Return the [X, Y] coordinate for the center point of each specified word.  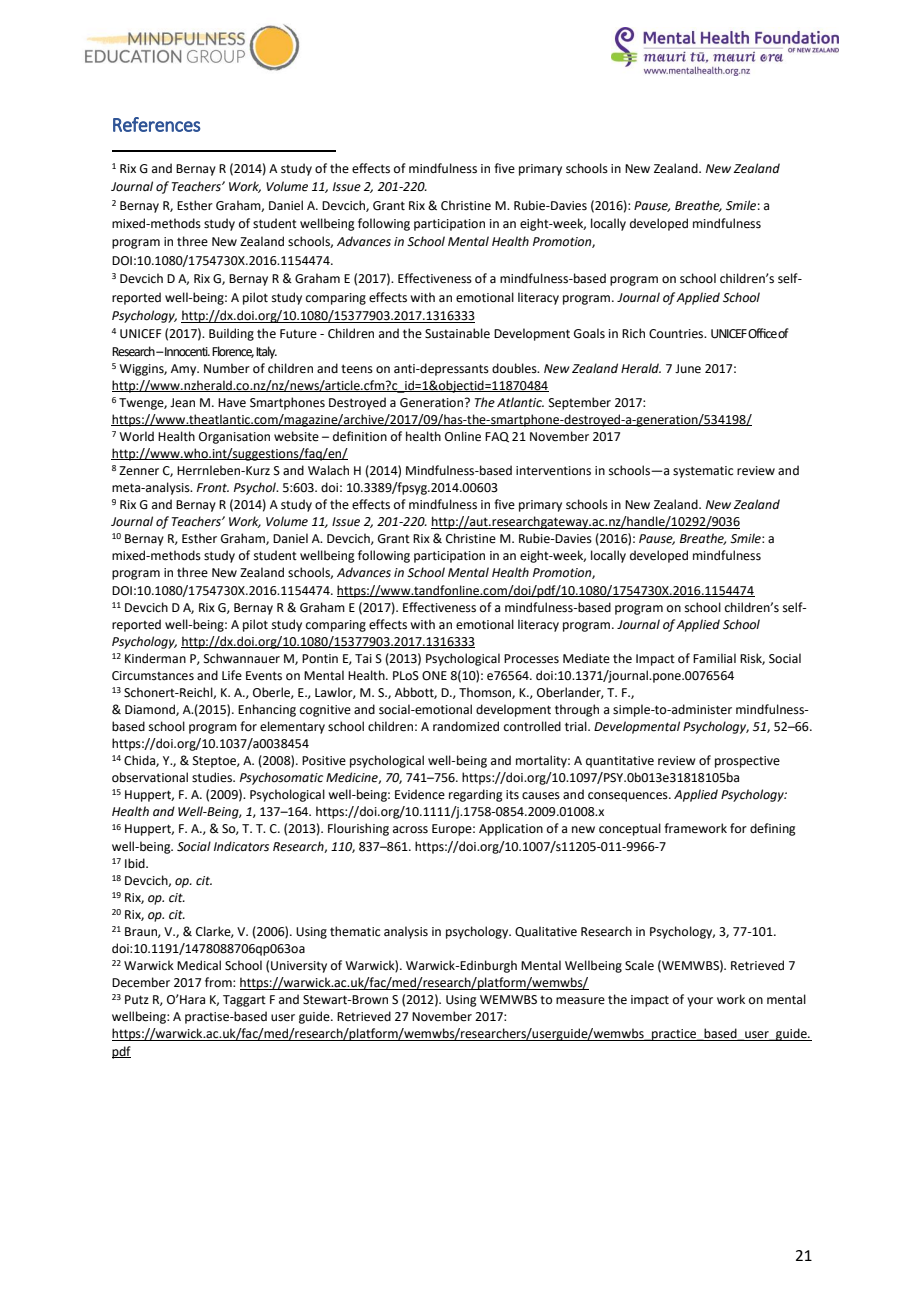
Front [213, 488]
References [157, 124]
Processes [531, 659]
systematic [703, 472]
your [700, 1002]
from [219, 982]
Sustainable [457, 333]
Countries [677, 334]
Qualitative [546, 931]
